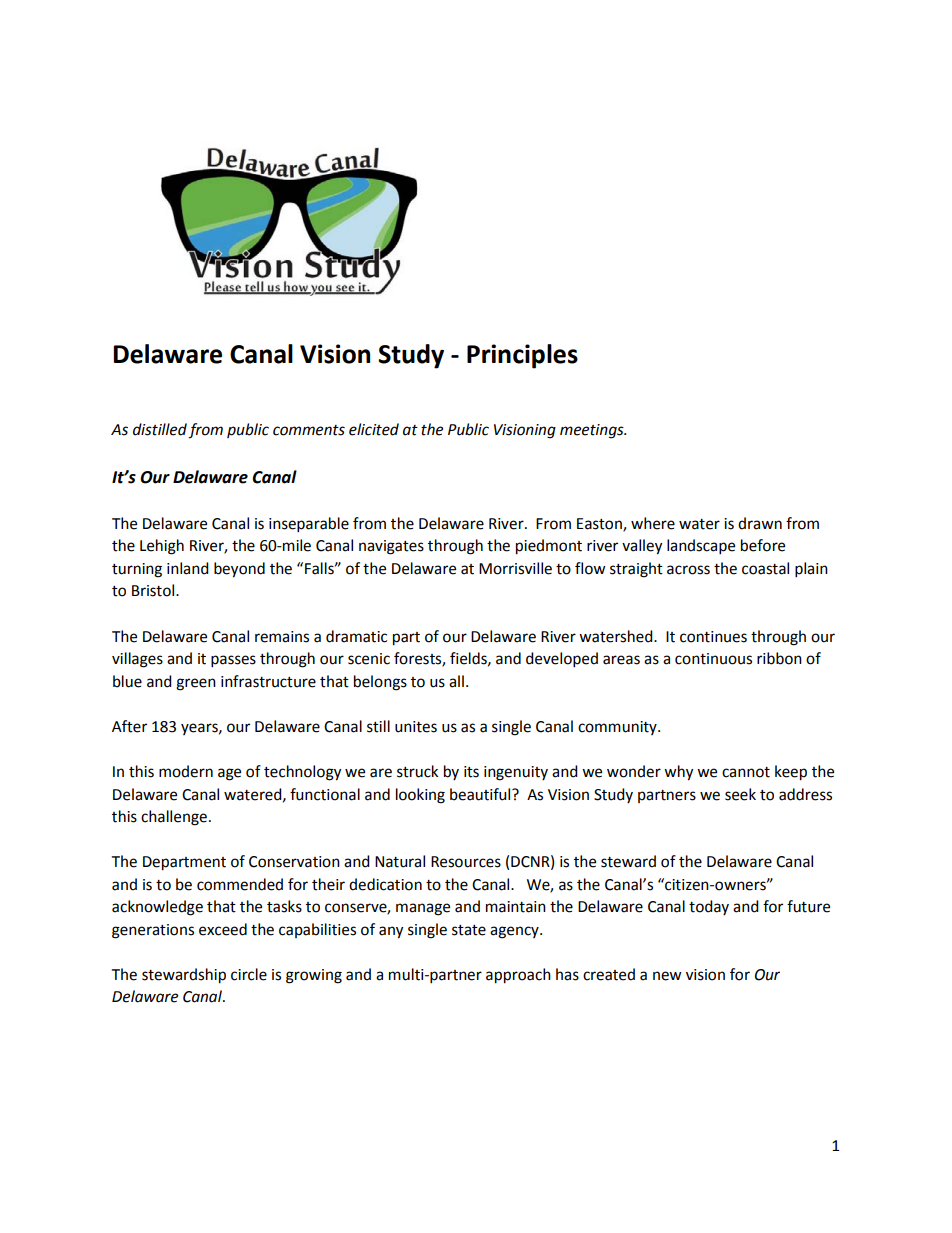 The height and width of the screenshot is (1233, 952). Describe the element at coordinates (233, 661) in the screenshot. I see `passes` at that location.
